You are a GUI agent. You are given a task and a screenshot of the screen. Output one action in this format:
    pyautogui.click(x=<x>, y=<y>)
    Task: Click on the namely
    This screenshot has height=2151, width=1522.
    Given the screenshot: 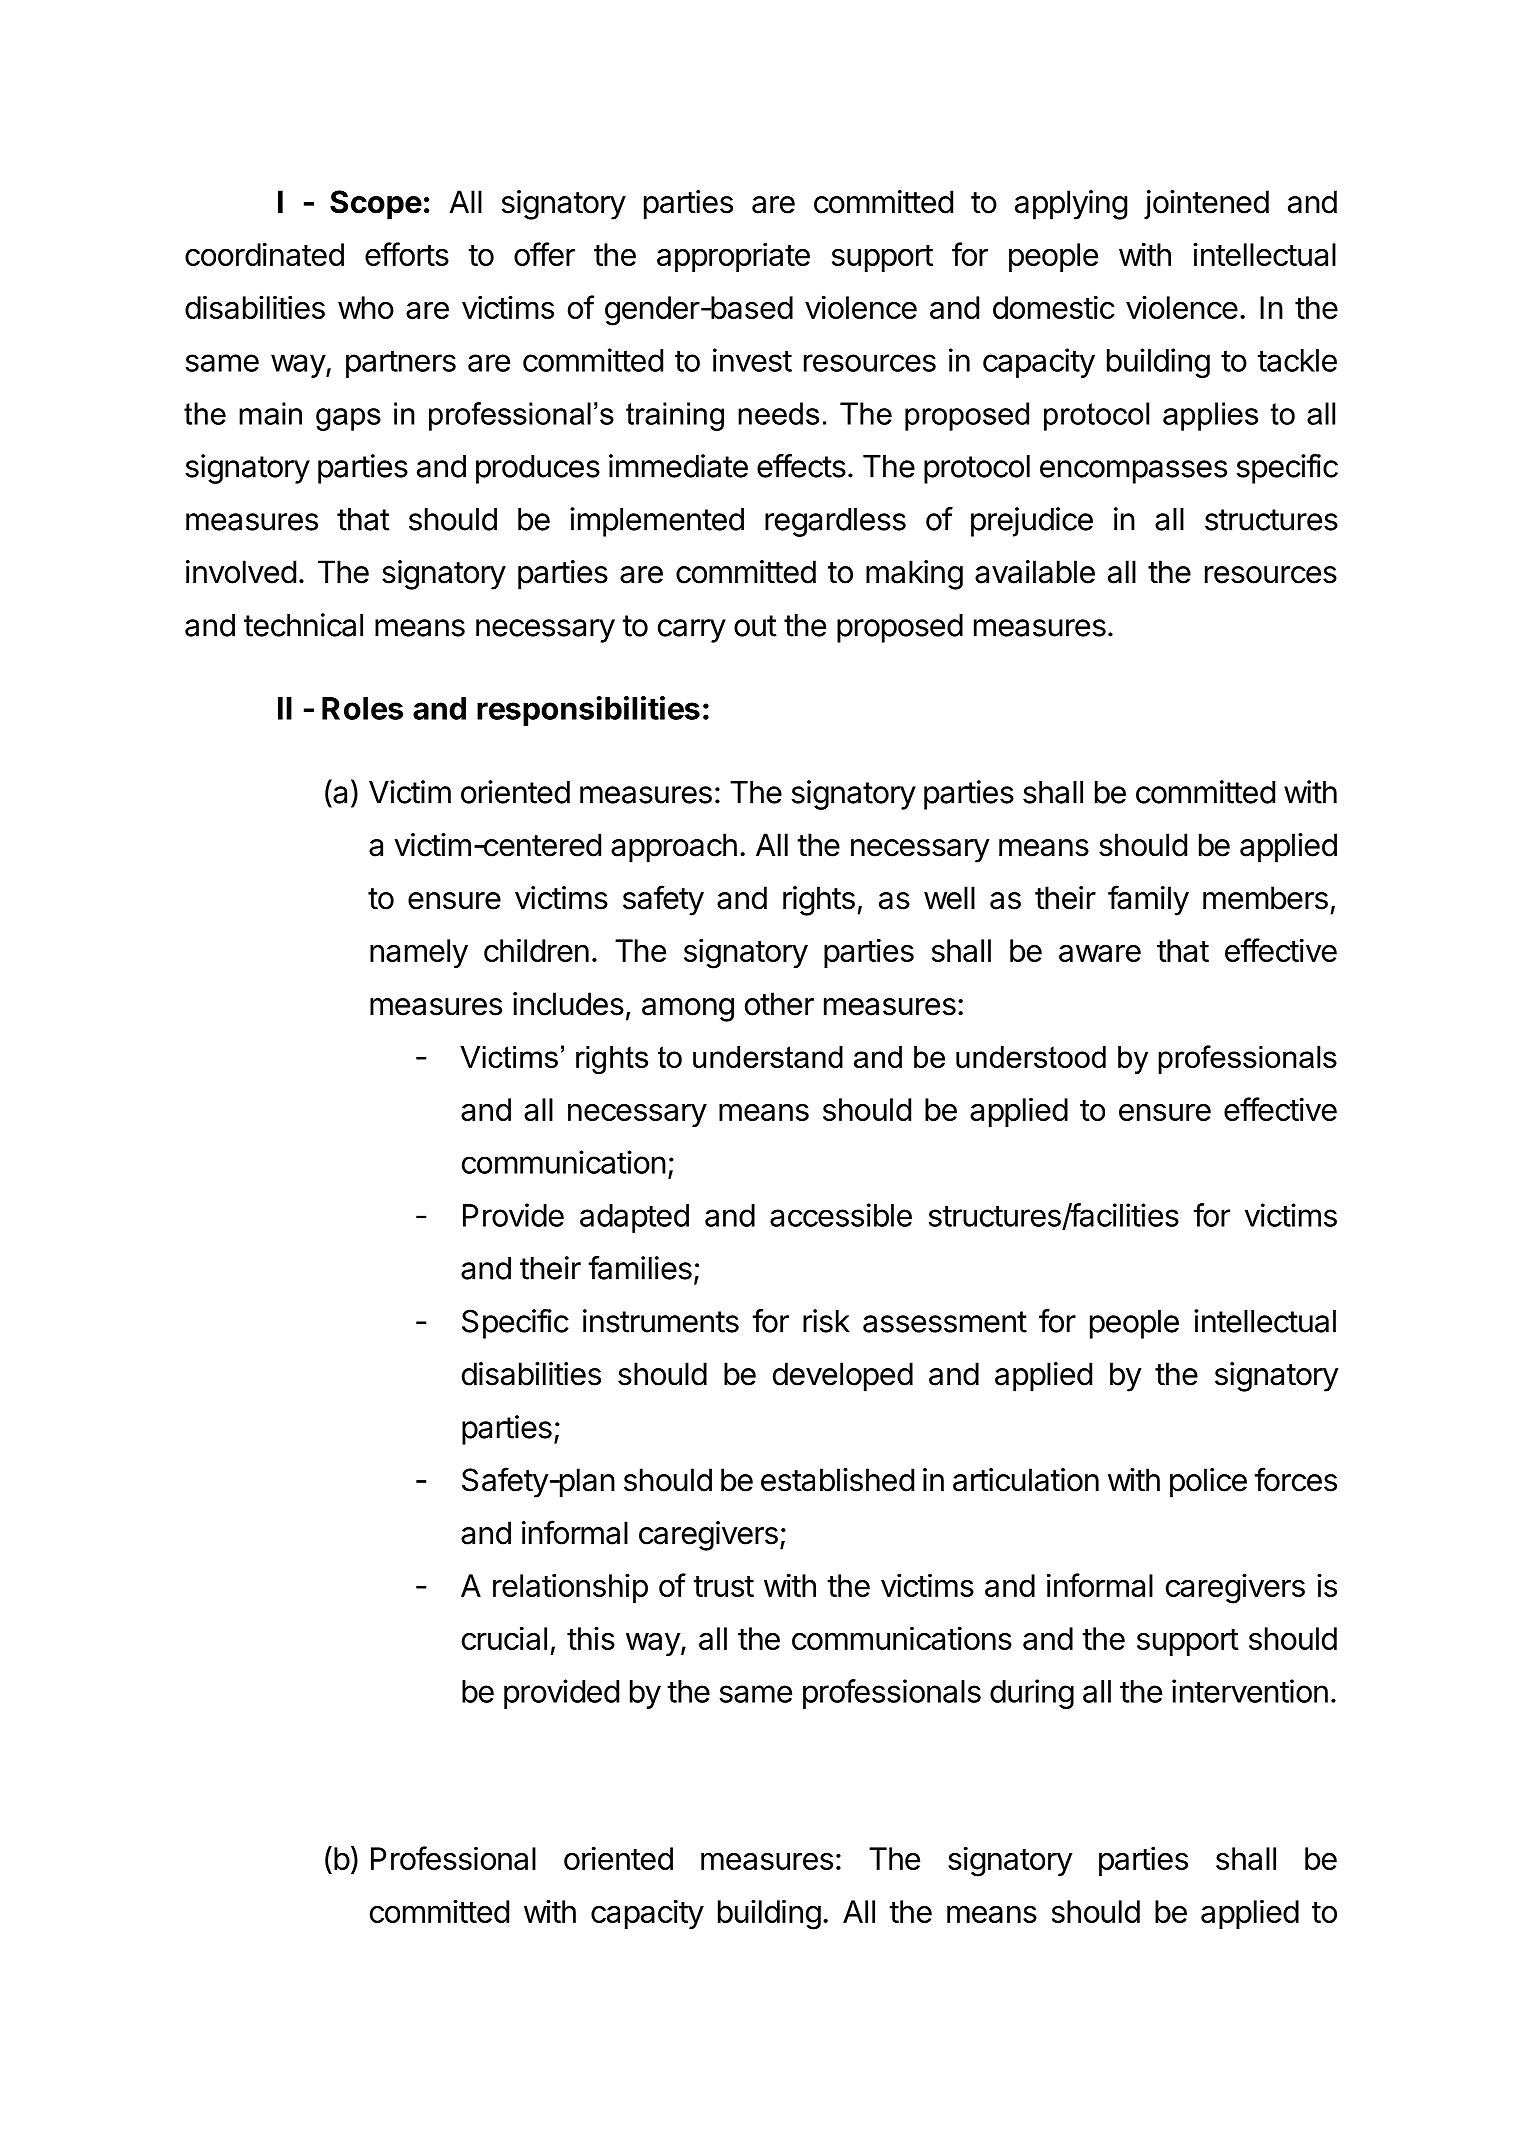 What is the action you would take?
    pyautogui.click(x=419, y=953)
